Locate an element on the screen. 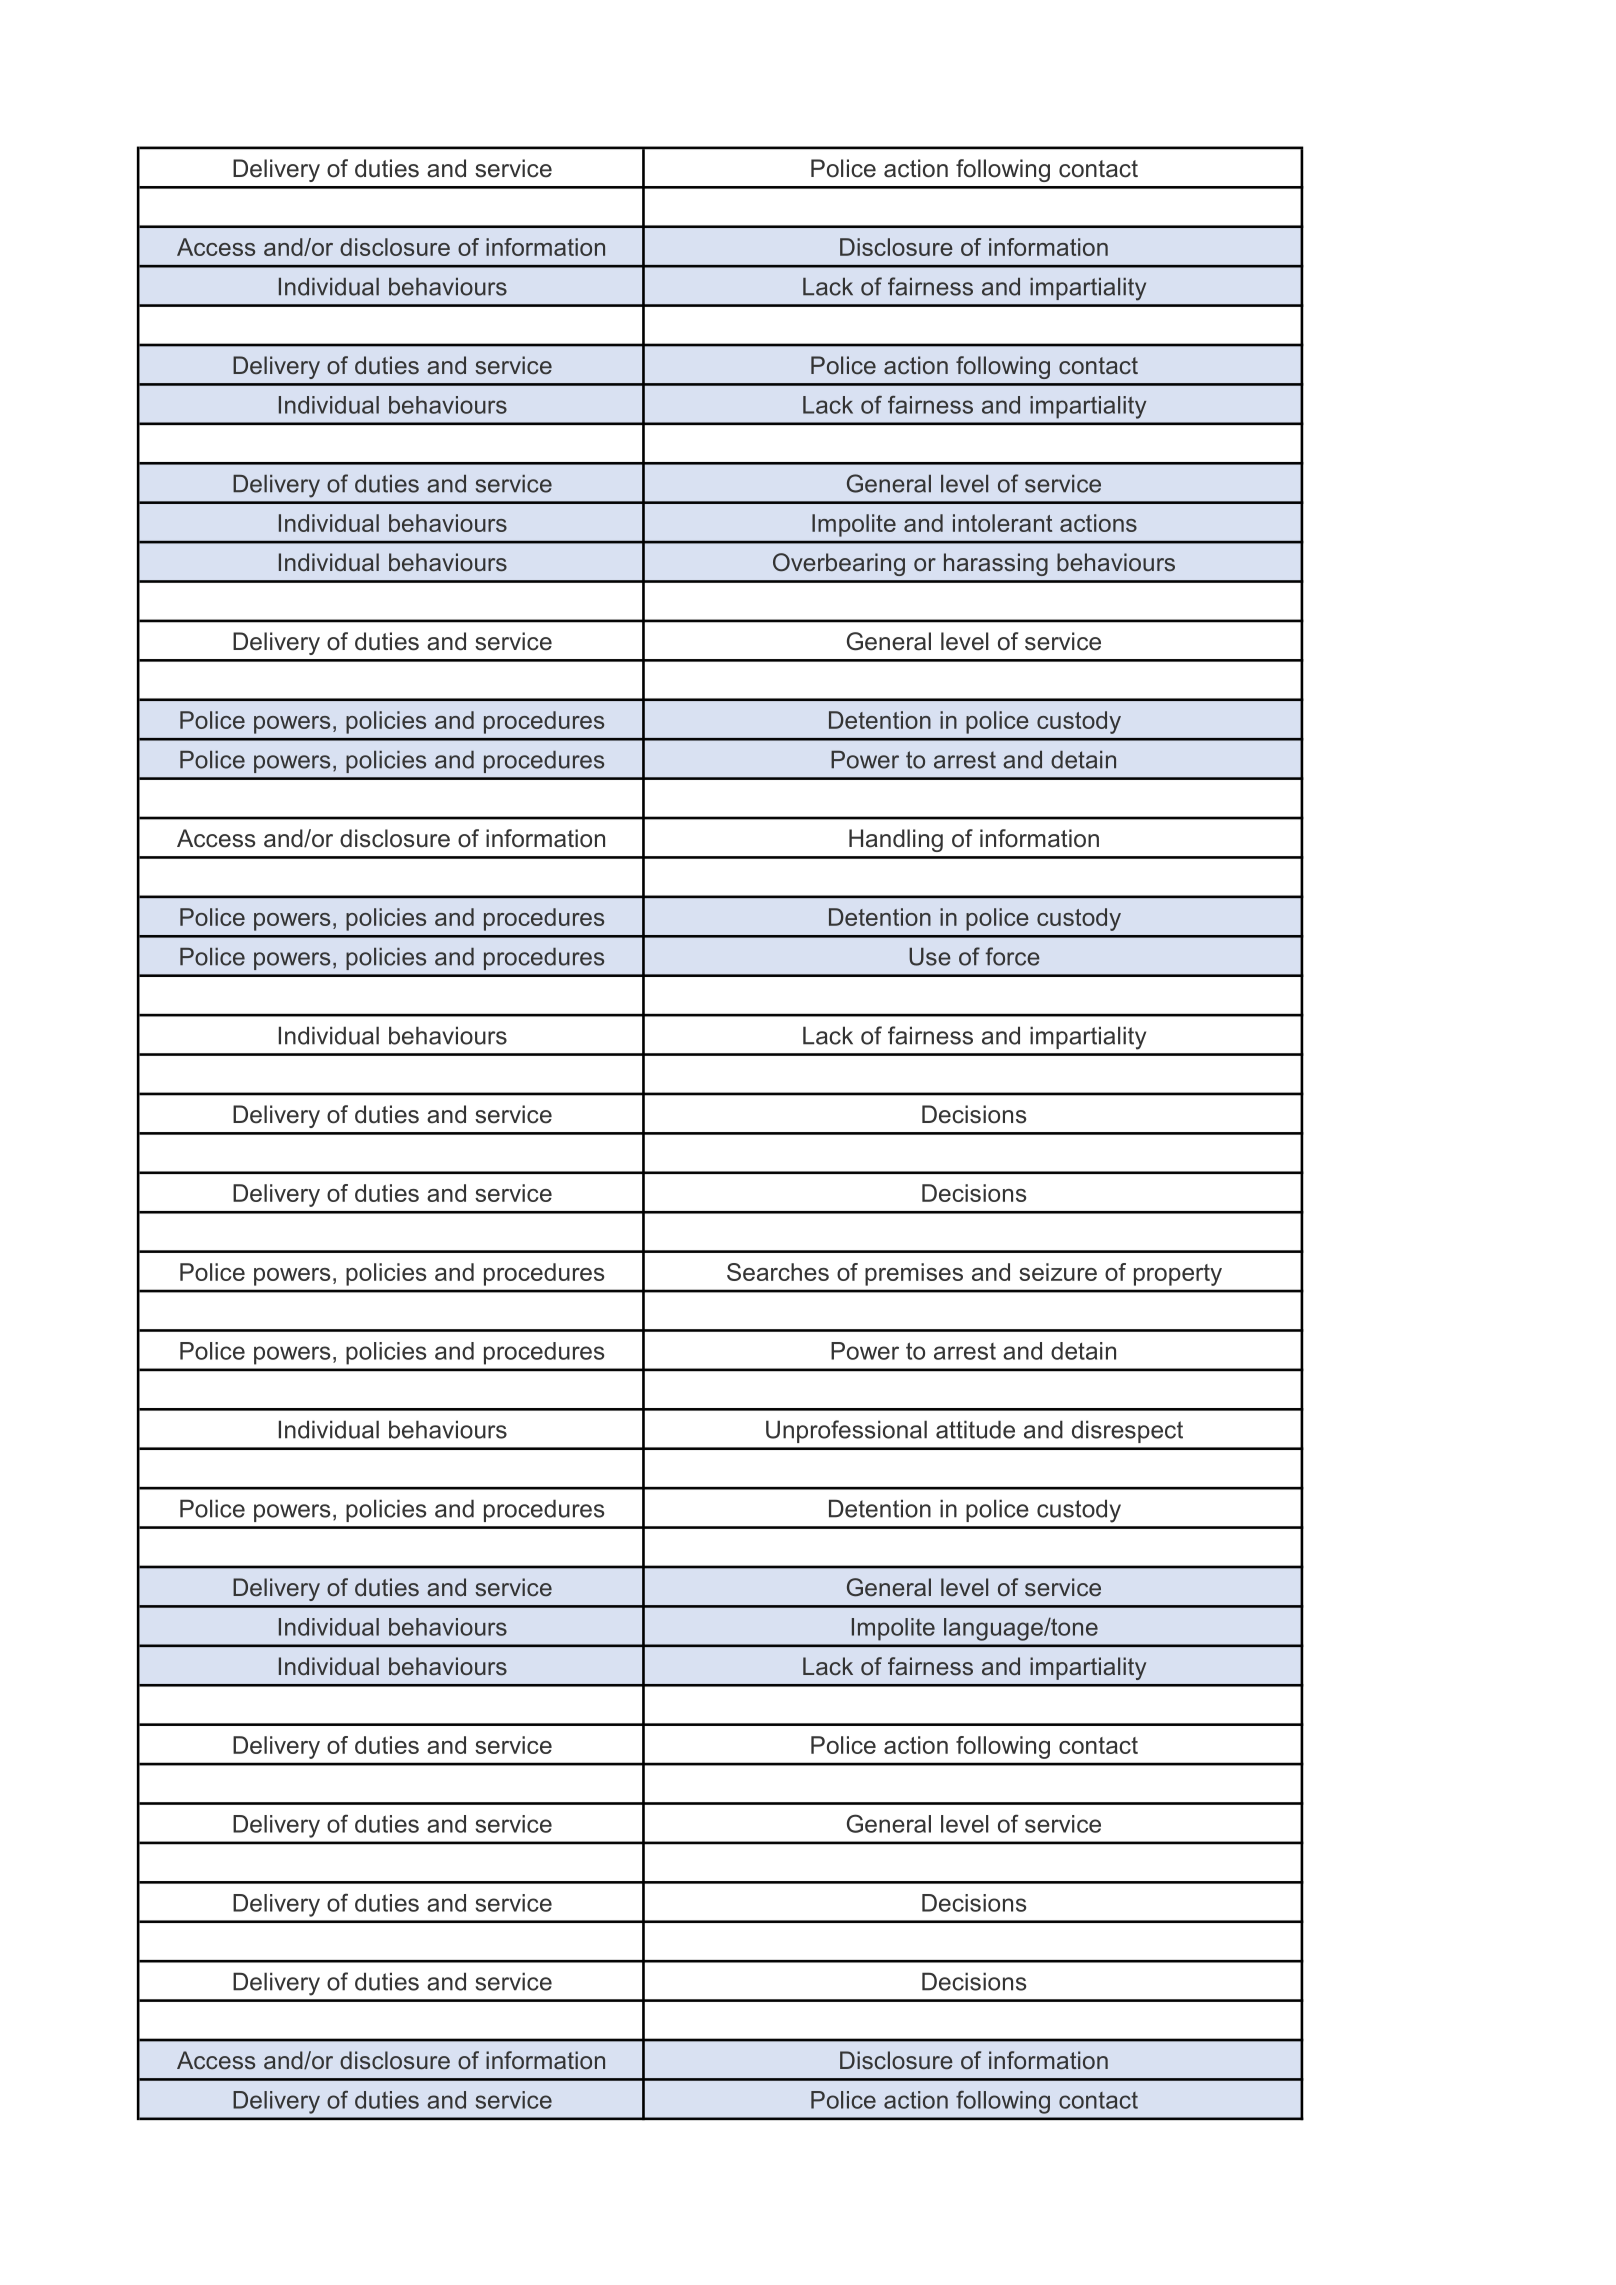 The image size is (1616, 2285). force is located at coordinates (1013, 956).
